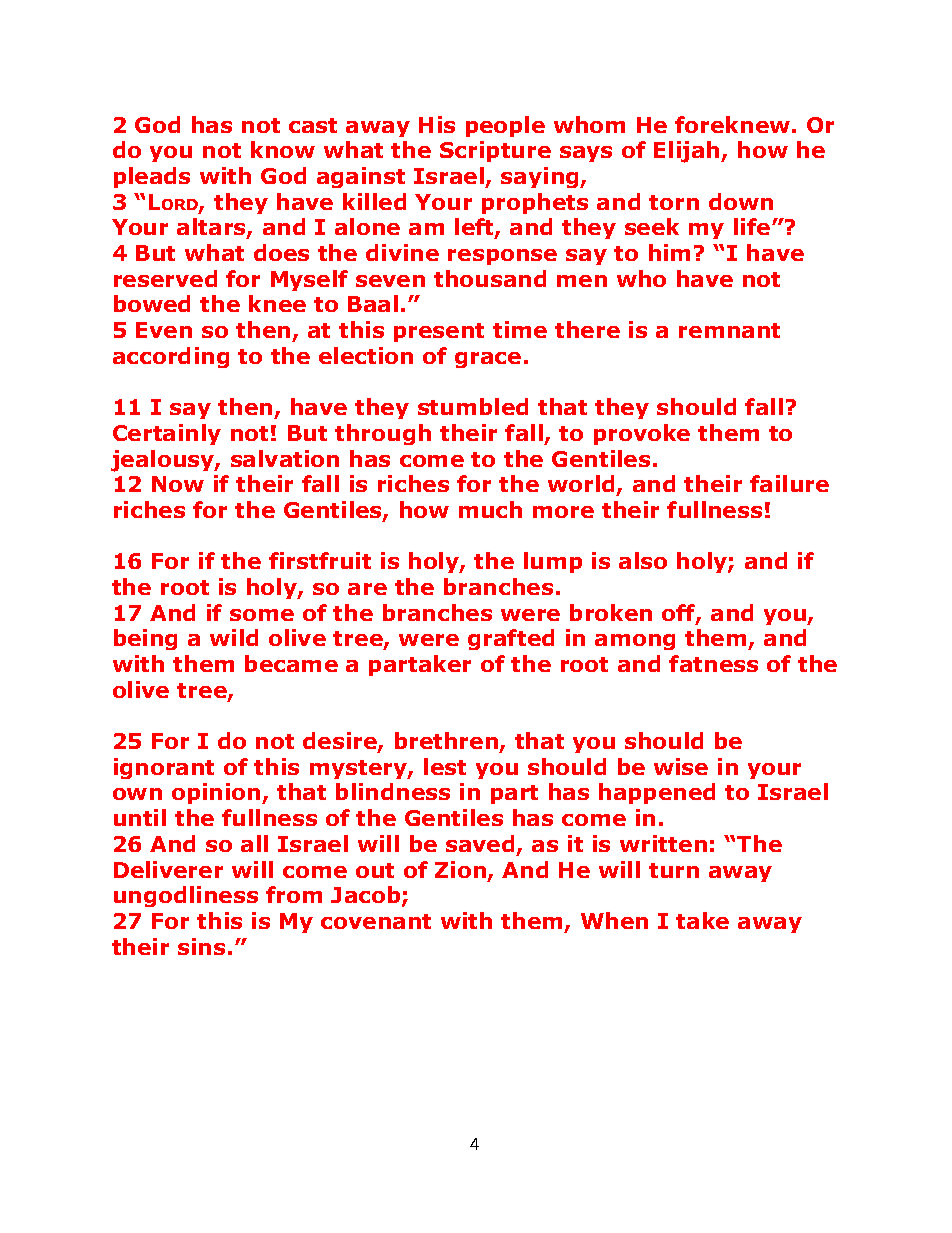  I want to click on Certainly, so click(167, 434).
